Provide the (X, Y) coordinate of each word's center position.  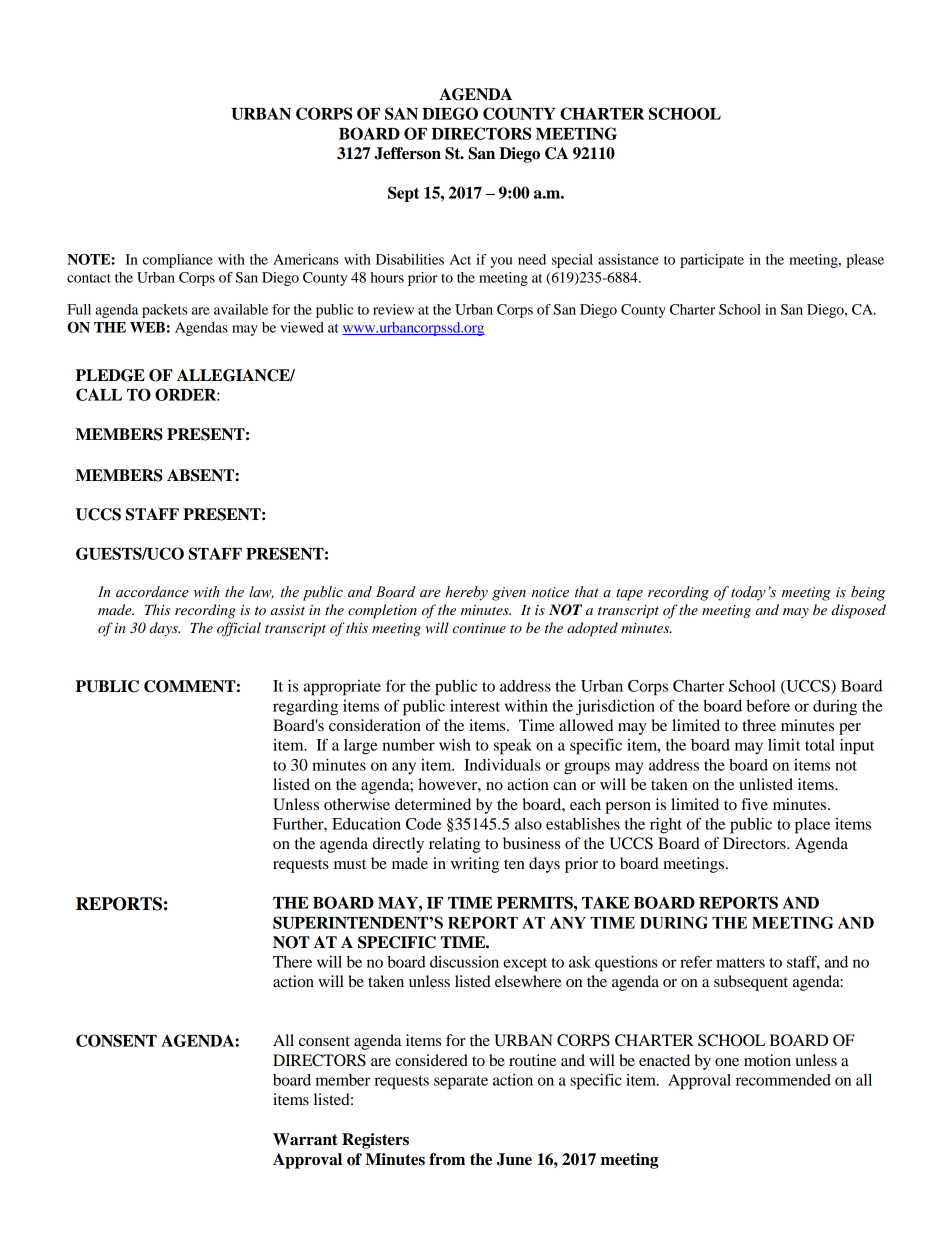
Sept (403, 194)
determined (433, 804)
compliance (178, 261)
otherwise (357, 804)
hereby (466, 593)
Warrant (305, 1139)
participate (712, 261)
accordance (152, 592)
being (868, 593)
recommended (783, 1080)
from (447, 1159)
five (754, 804)
